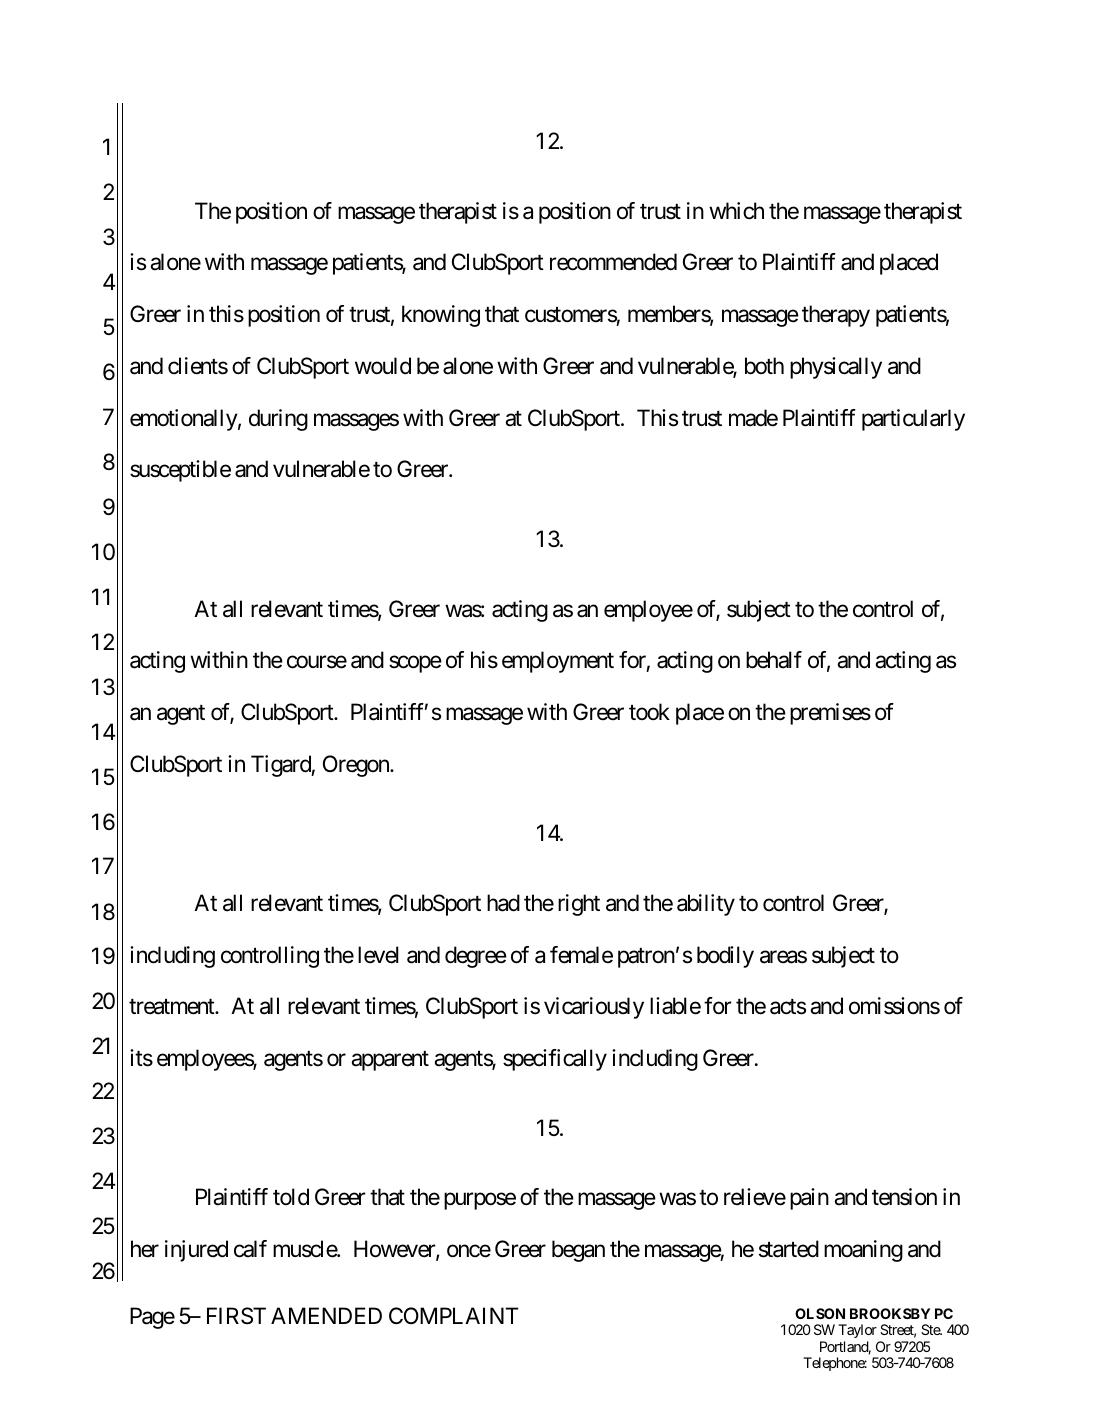  Describe the element at coordinates (383, 366) in the document. I see `would` at that location.
